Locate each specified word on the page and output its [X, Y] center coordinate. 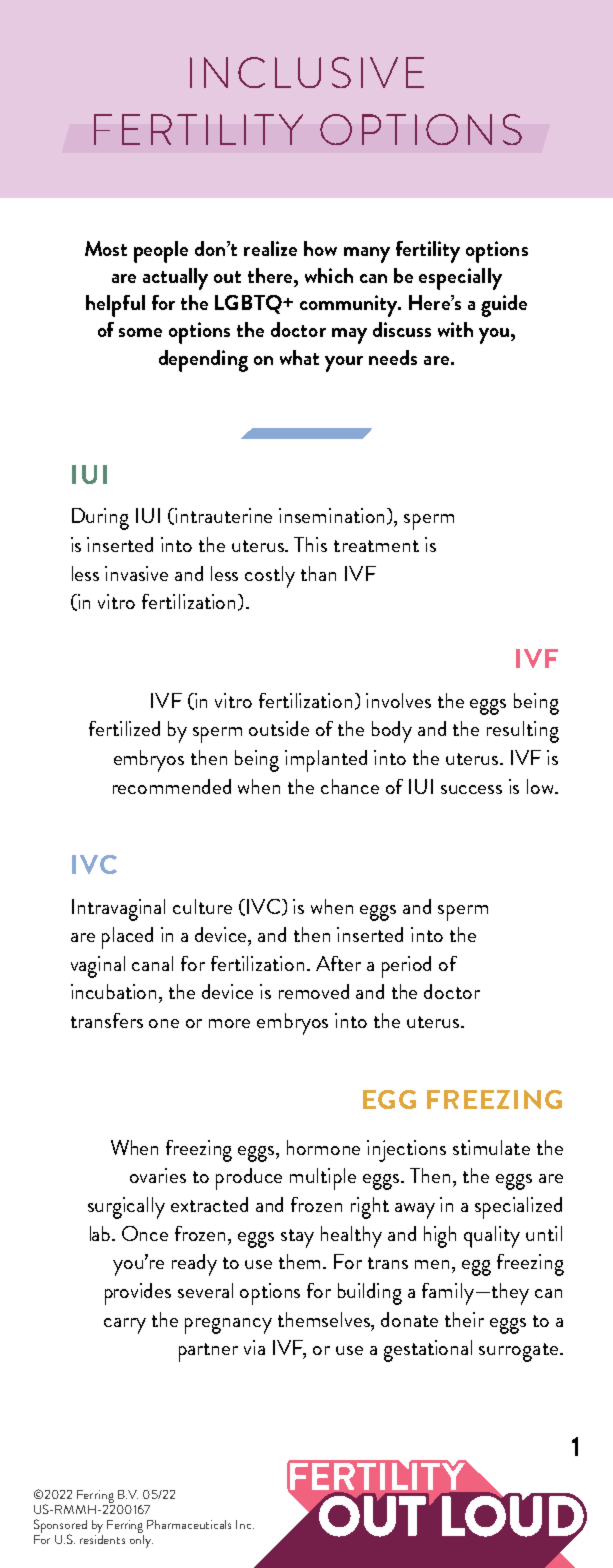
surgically [126, 1208]
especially [460, 279]
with [455, 329]
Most [106, 248]
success [471, 789]
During [100, 519]
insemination [333, 516]
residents [102, 1538]
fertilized [124, 728]
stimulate [491, 1147]
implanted [326, 761]
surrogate [520, 1352]
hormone [323, 1147]
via [254, 1347]
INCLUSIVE [307, 72]
